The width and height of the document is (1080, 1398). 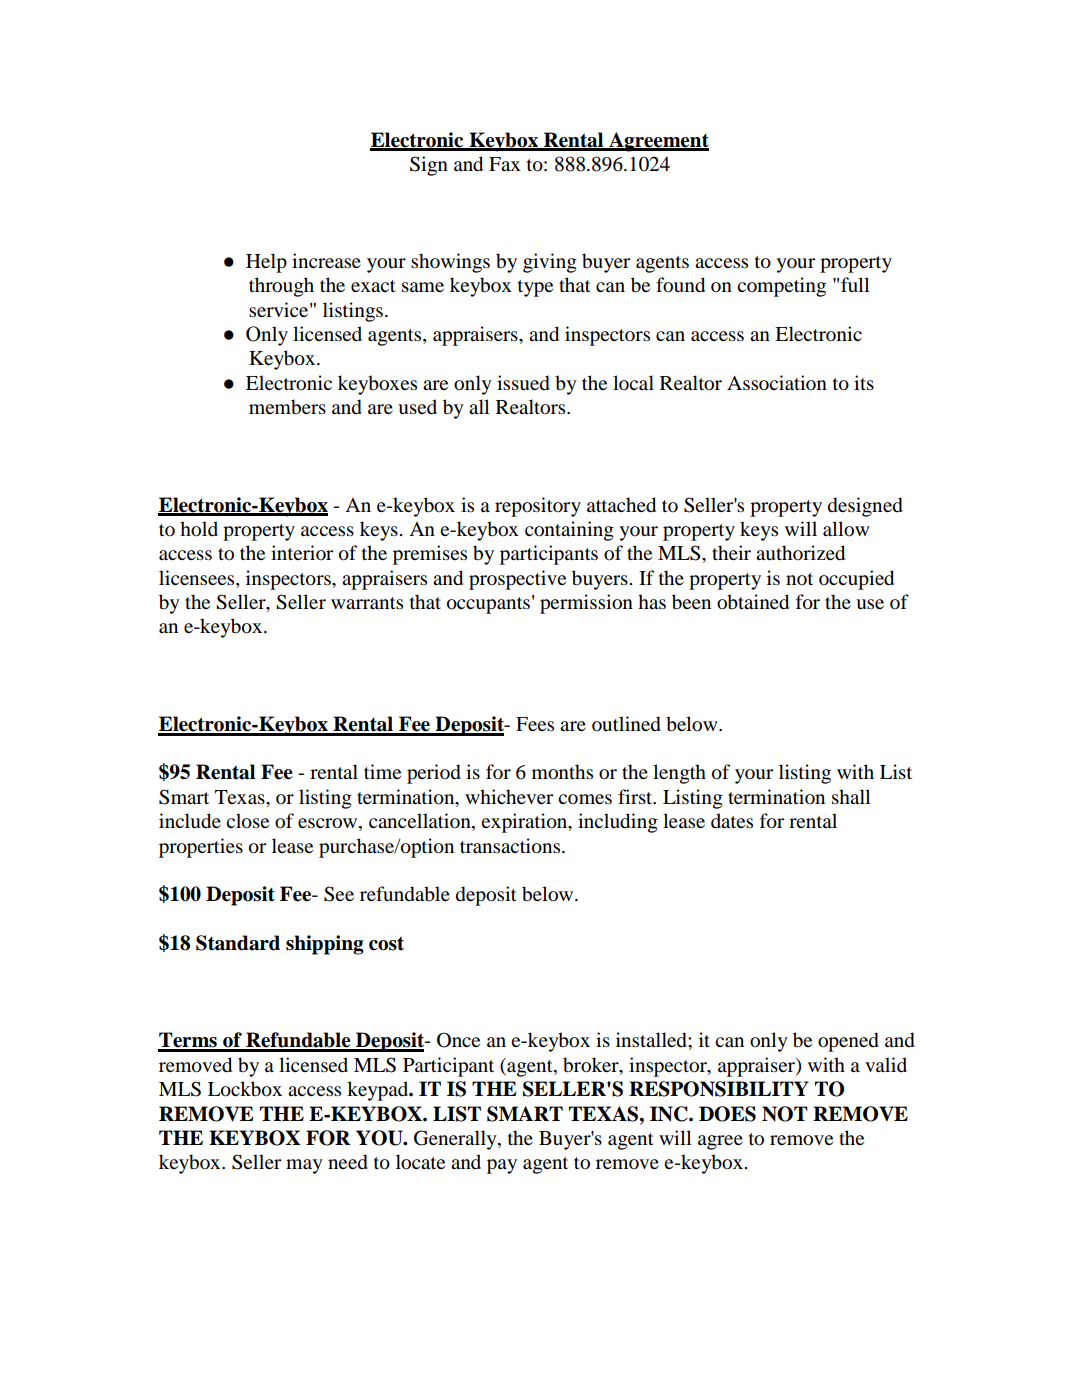 I want to click on Help, so click(x=266, y=263).
